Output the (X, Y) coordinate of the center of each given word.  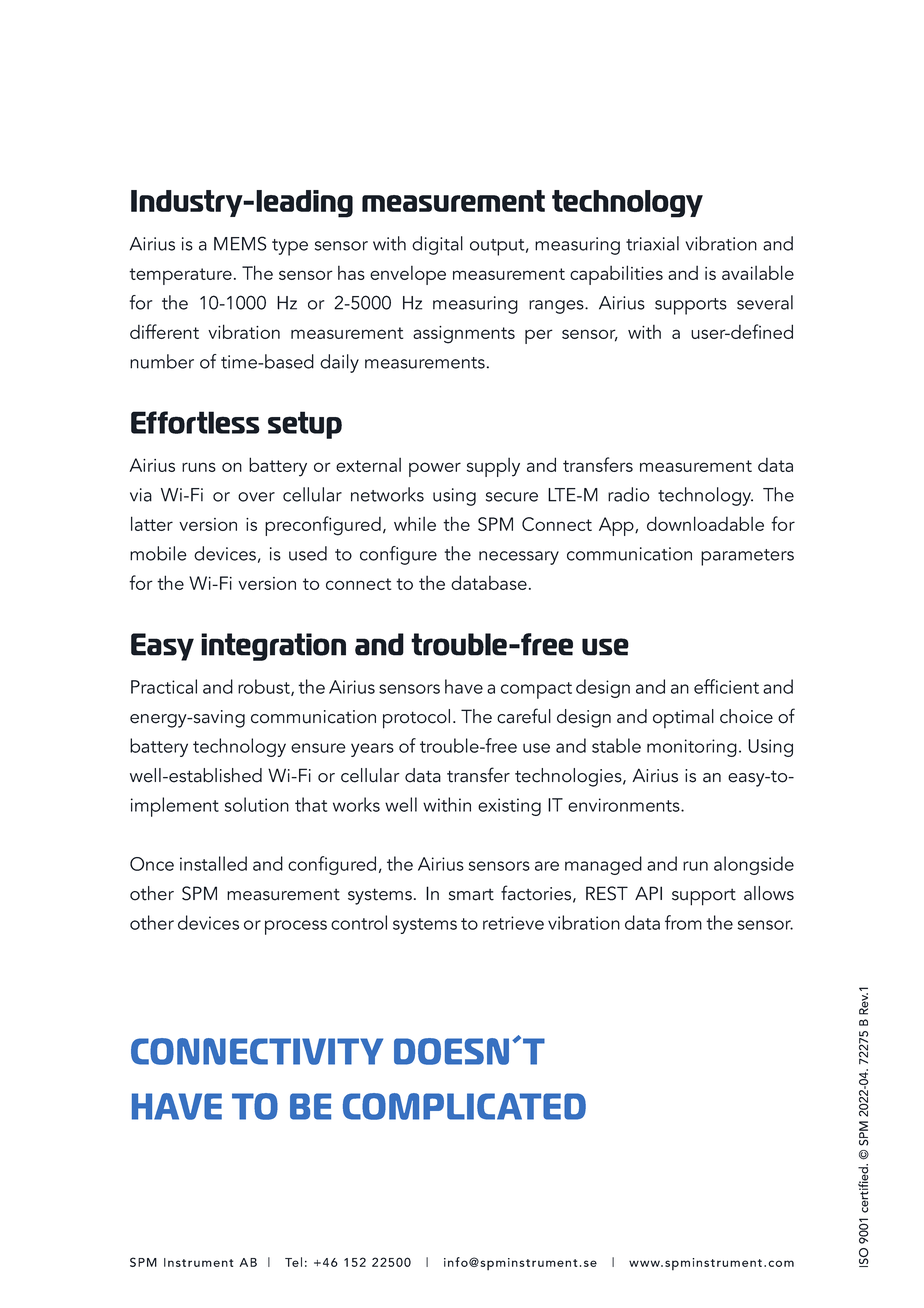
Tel (293, 1262)
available (758, 272)
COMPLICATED (464, 1106)
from (683, 922)
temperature (180, 276)
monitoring (692, 748)
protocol (416, 719)
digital (437, 245)
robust (265, 687)
